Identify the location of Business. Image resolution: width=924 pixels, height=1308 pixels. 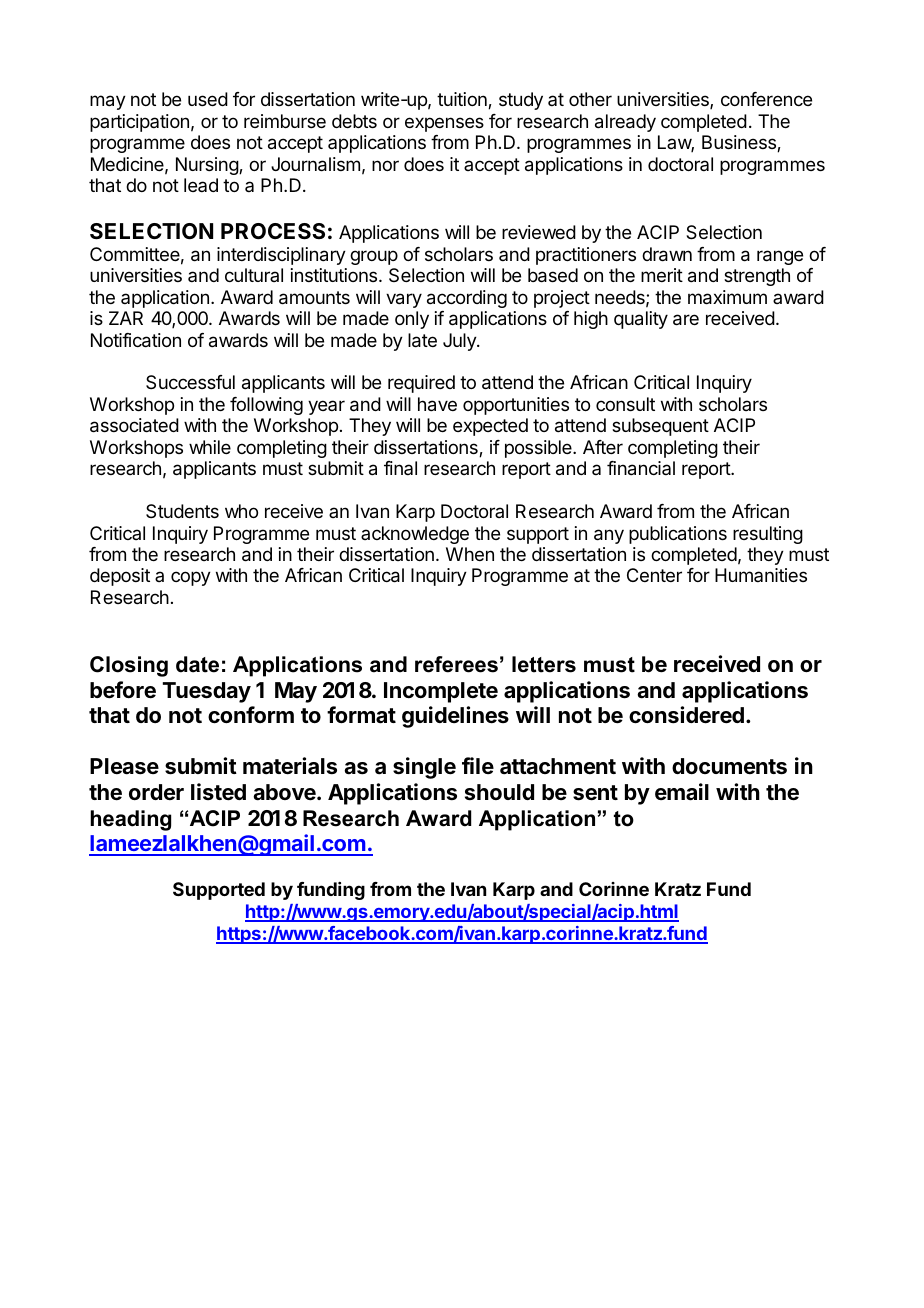
(740, 143).
